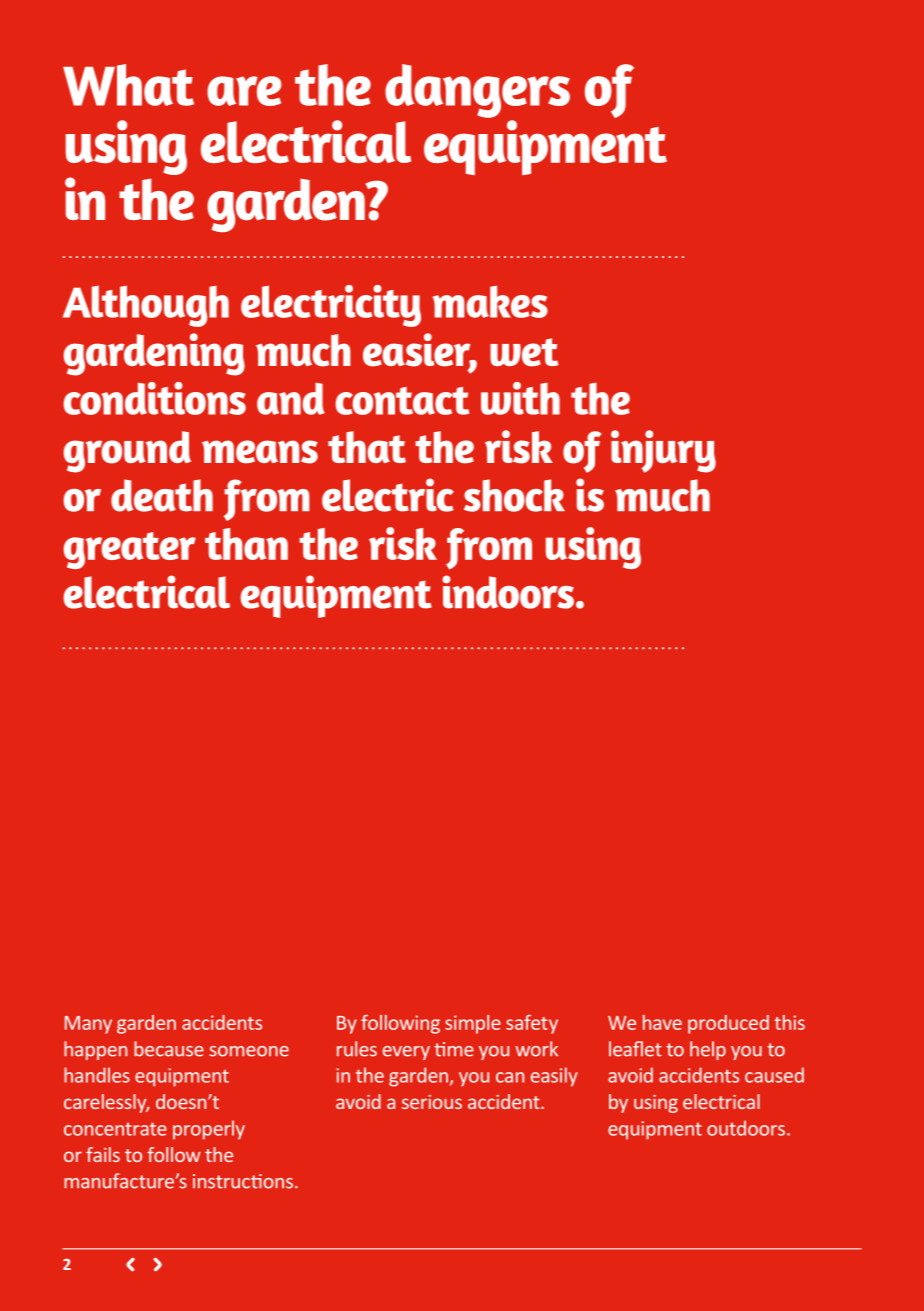 Image resolution: width=924 pixels, height=1311 pixels. What do you see at coordinates (88, 1025) in the screenshot?
I see `Many` at bounding box center [88, 1025].
